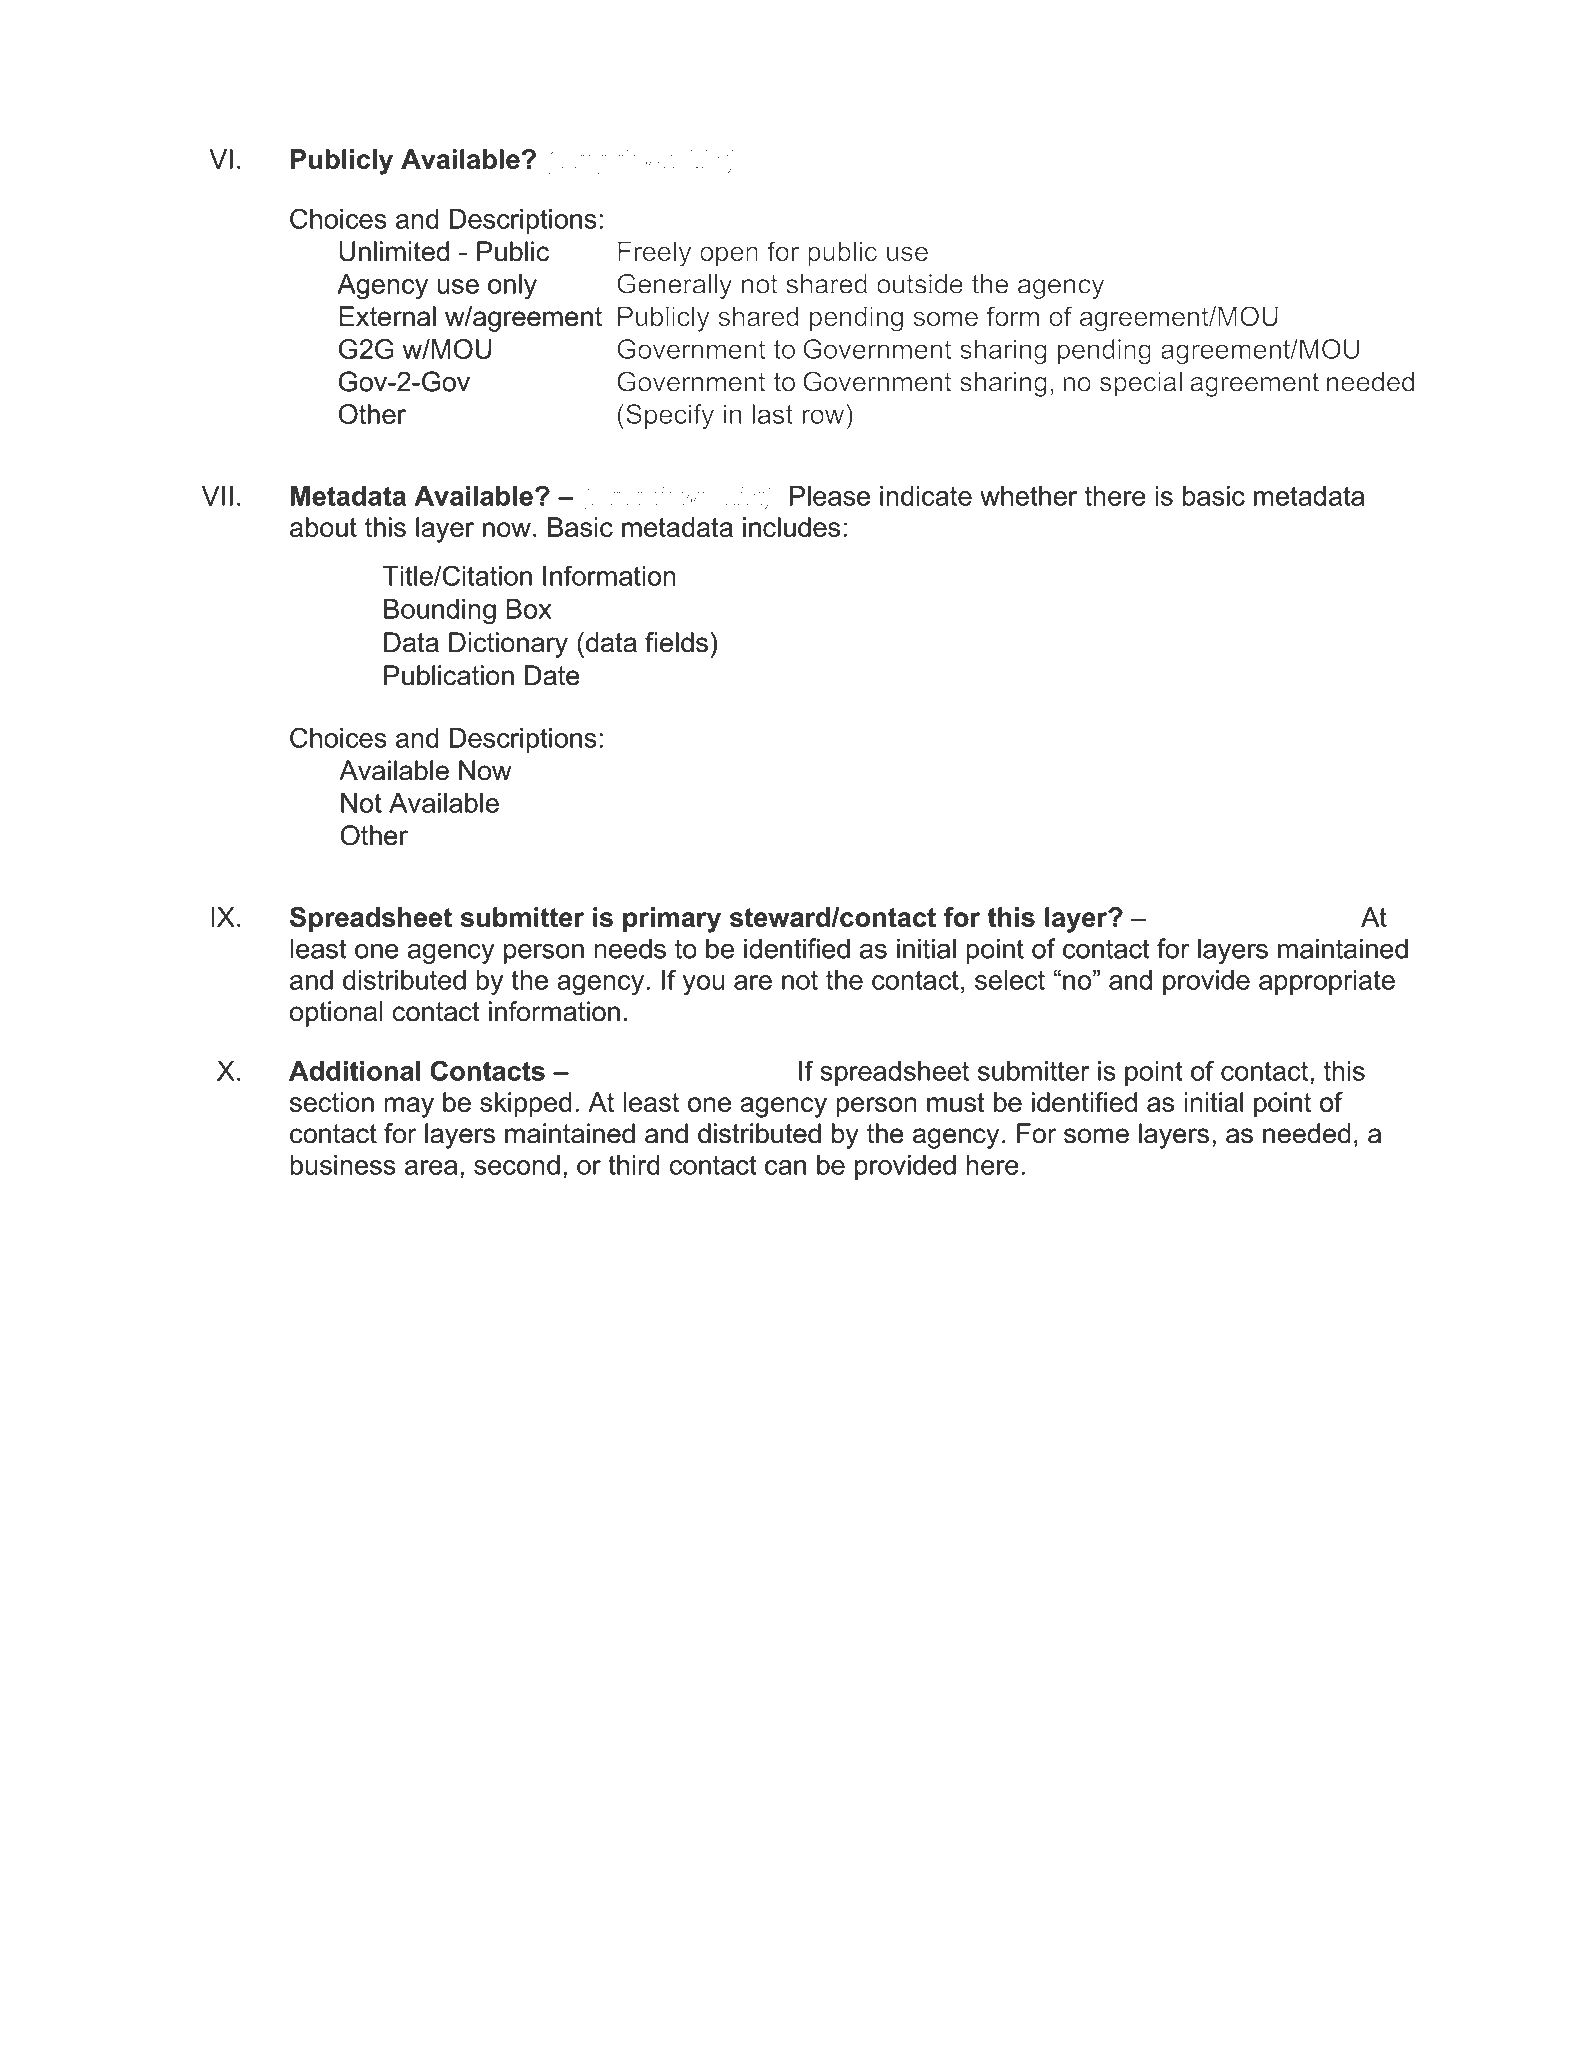 Image resolution: width=1586 pixels, height=2052 pixels. What do you see at coordinates (332, 1102) in the image?
I see `section` at bounding box center [332, 1102].
